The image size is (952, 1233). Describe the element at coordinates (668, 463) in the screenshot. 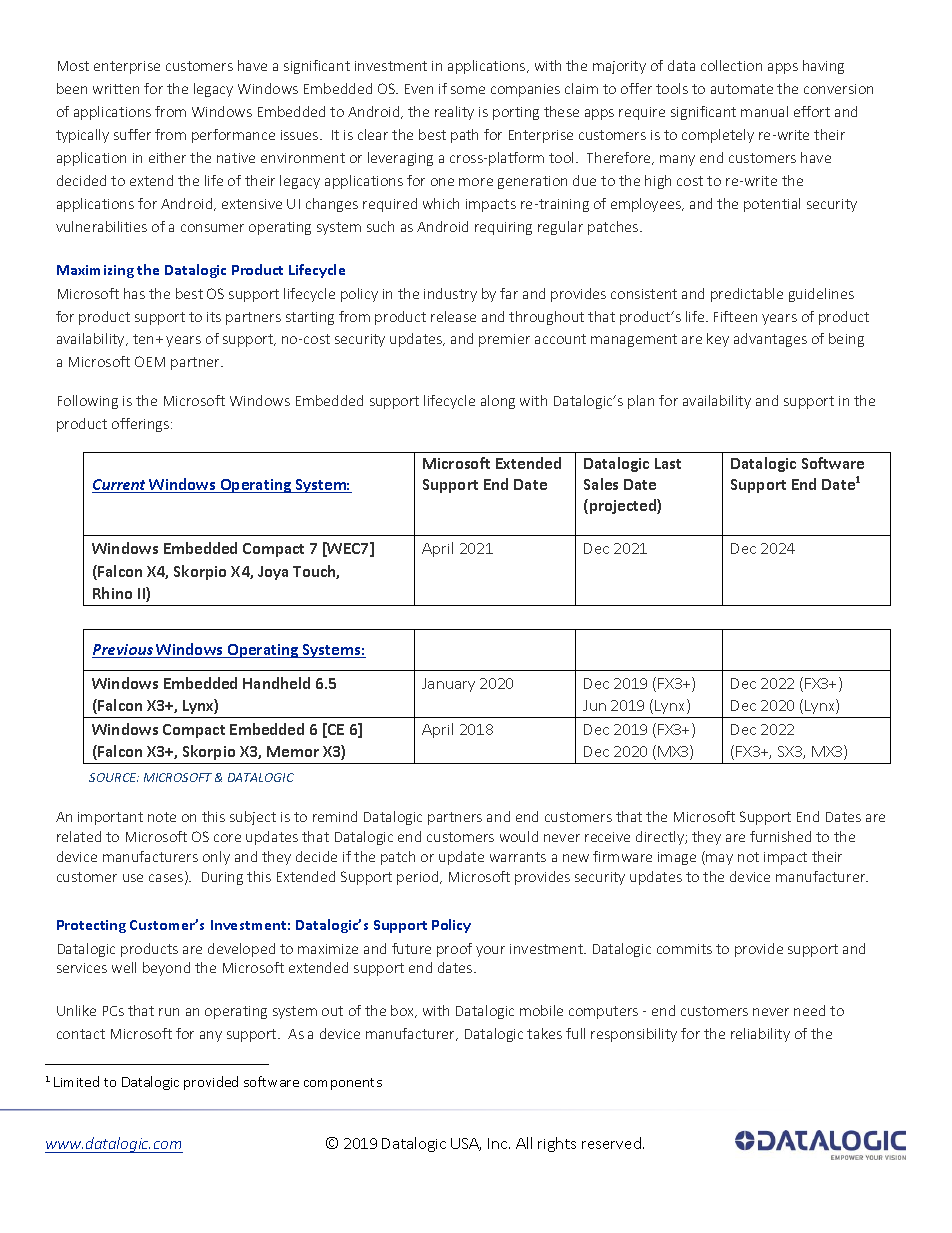

I see `Last` at that location.
